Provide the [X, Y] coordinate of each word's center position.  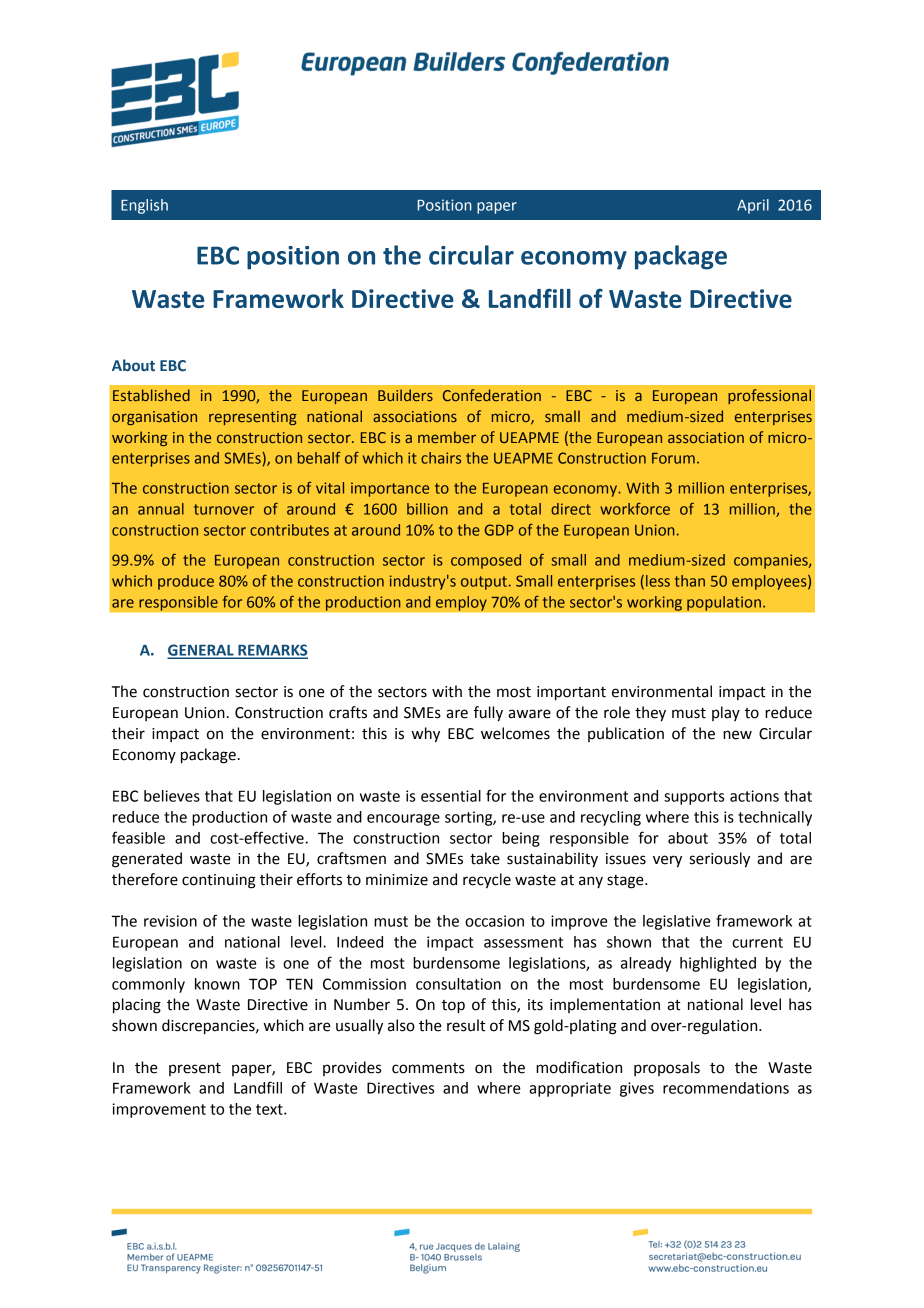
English [144, 206]
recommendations [726, 1088]
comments [428, 1068]
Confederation [492, 395]
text [270, 1109]
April [753, 206]
